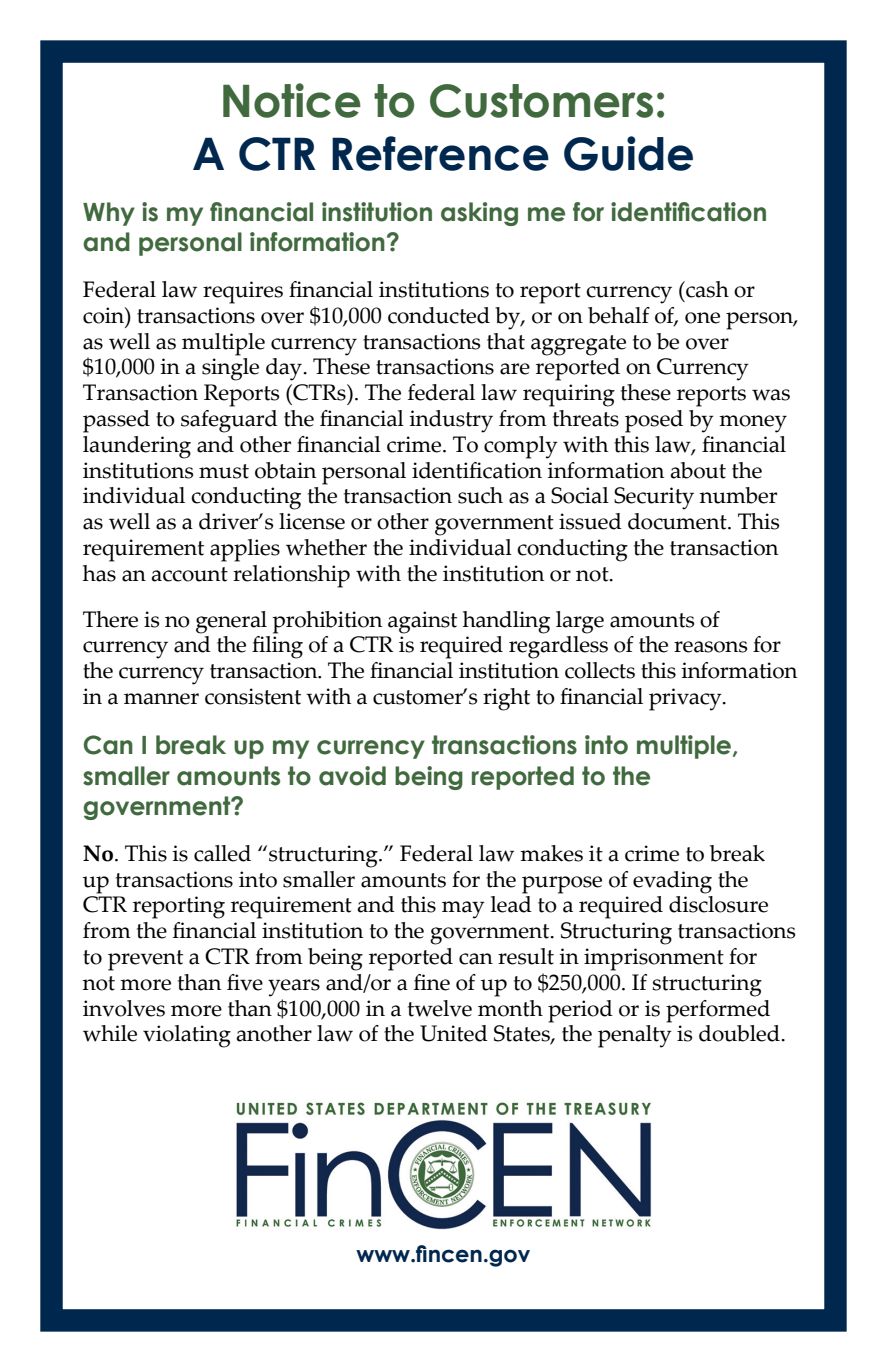  Describe the element at coordinates (440, 153) in the page. I see `Reference` at that location.
